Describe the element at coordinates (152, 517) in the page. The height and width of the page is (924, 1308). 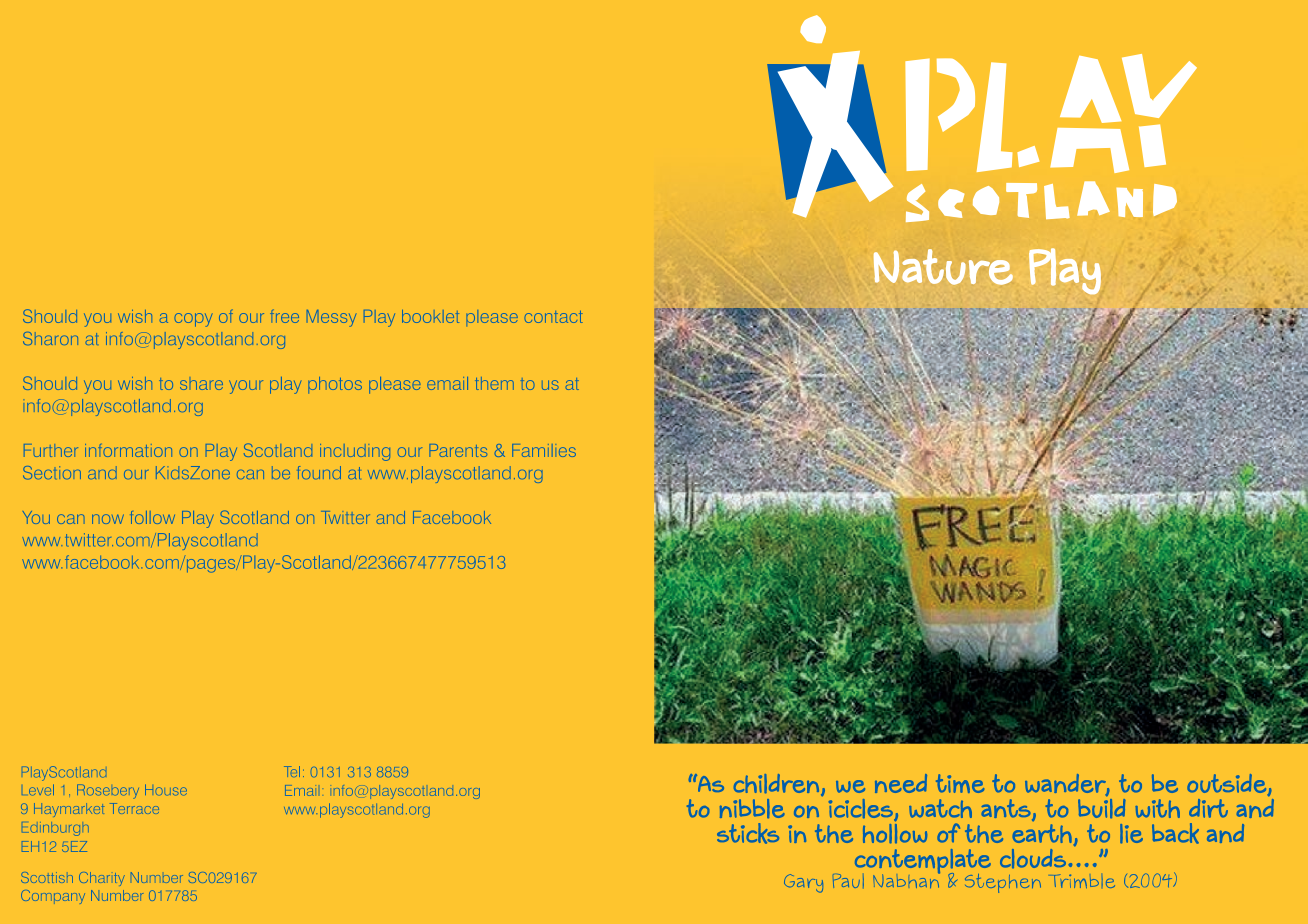
I see `follow` at that location.
